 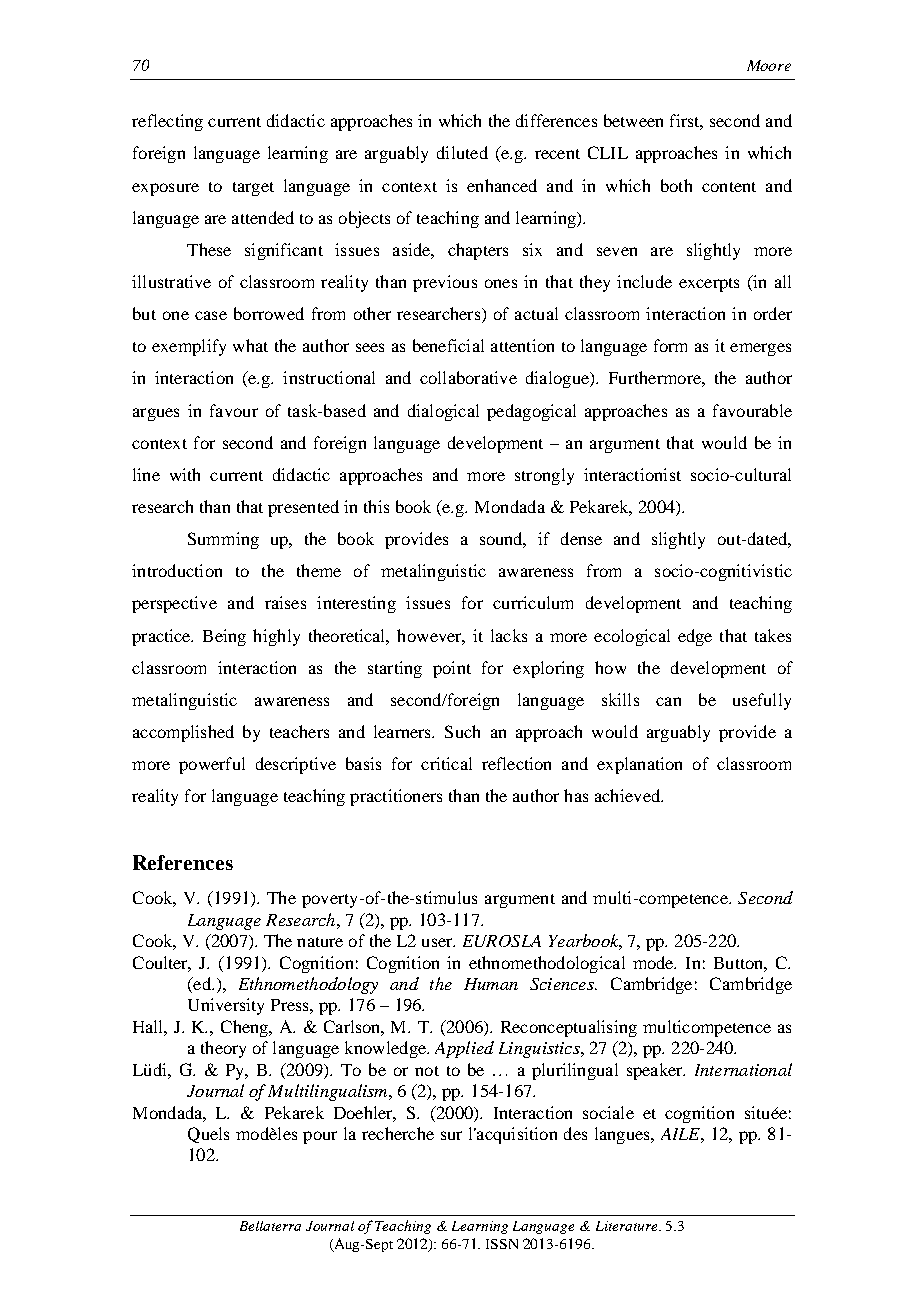 I want to click on reflecting, so click(x=167, y=122).
